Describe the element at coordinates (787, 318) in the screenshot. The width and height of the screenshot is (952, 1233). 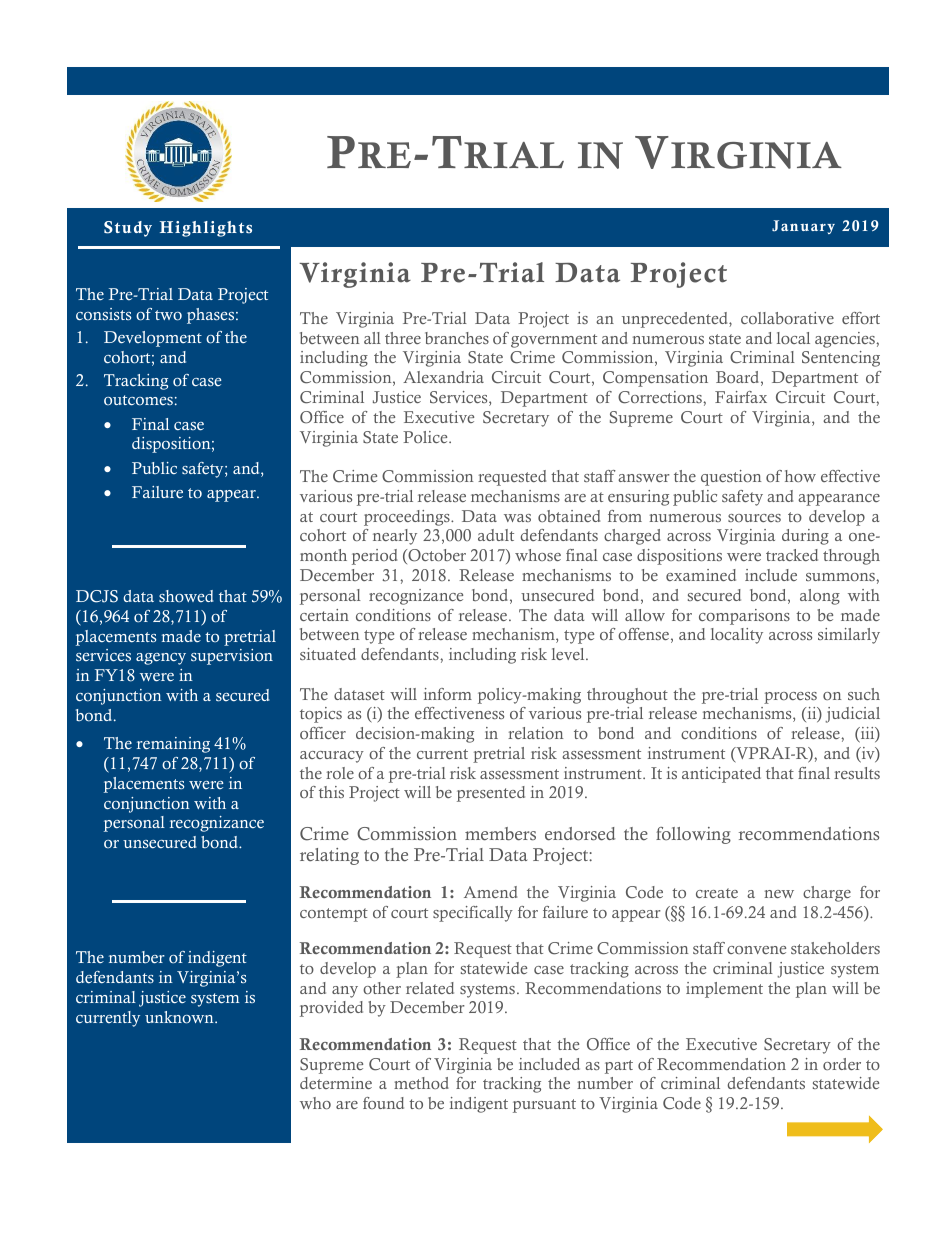
I see `collaborative` at that location.
